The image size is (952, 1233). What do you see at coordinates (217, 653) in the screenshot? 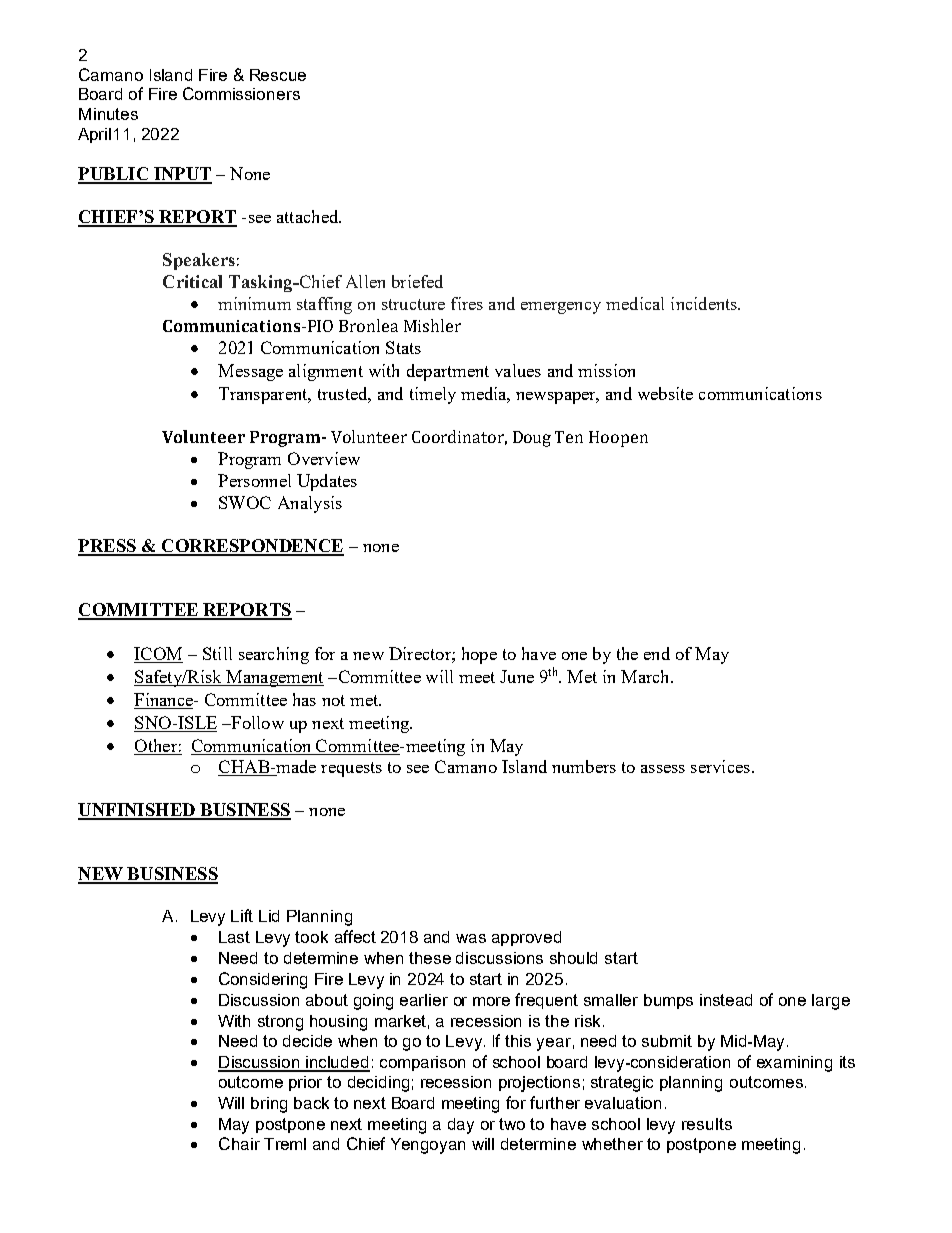
I see `Still` at bounding box center [217, 653].
